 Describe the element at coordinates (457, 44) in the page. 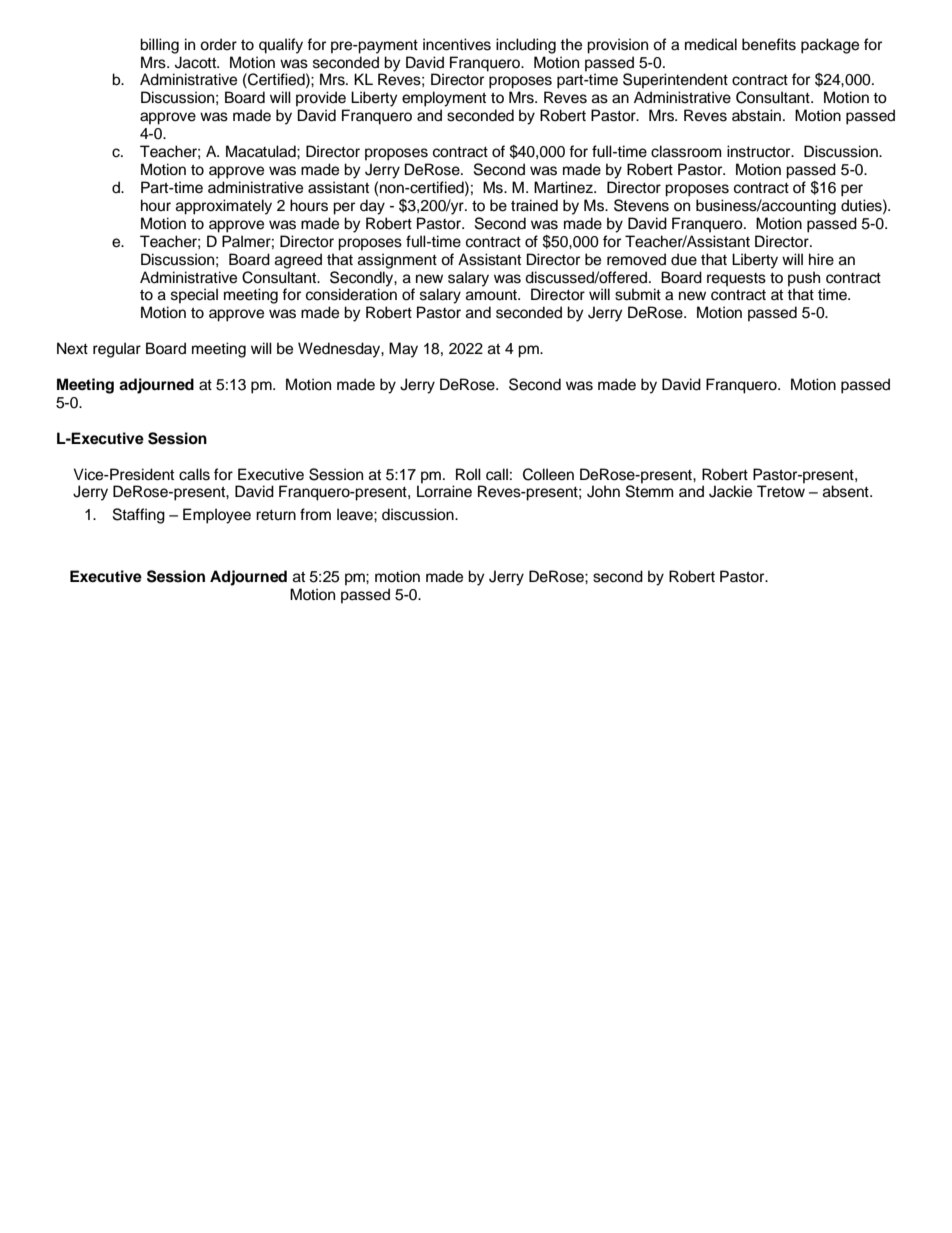

I see `incentives` at that location.
